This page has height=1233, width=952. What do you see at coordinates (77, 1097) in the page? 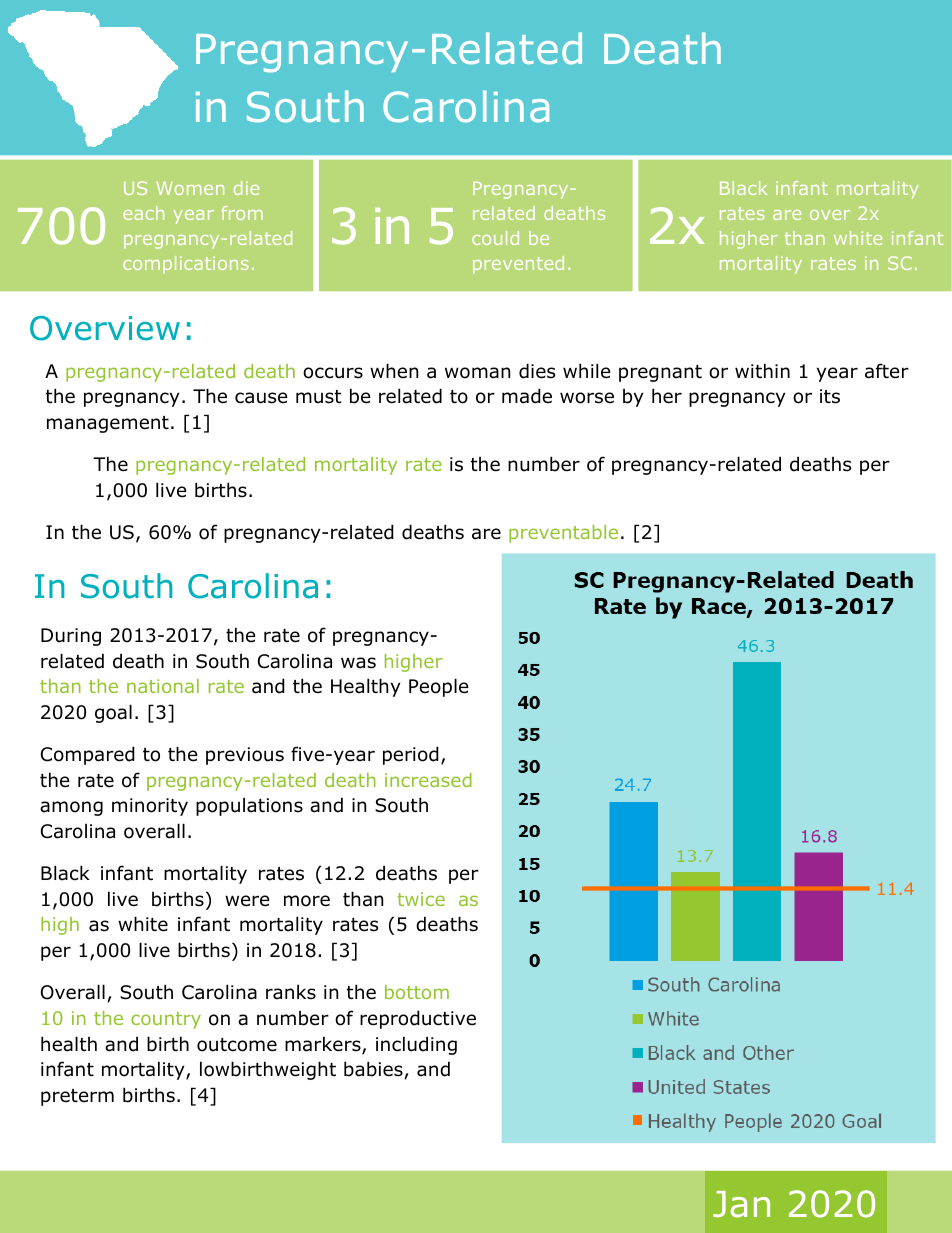
I see `preterm` at bounding box center [77, 1097].
